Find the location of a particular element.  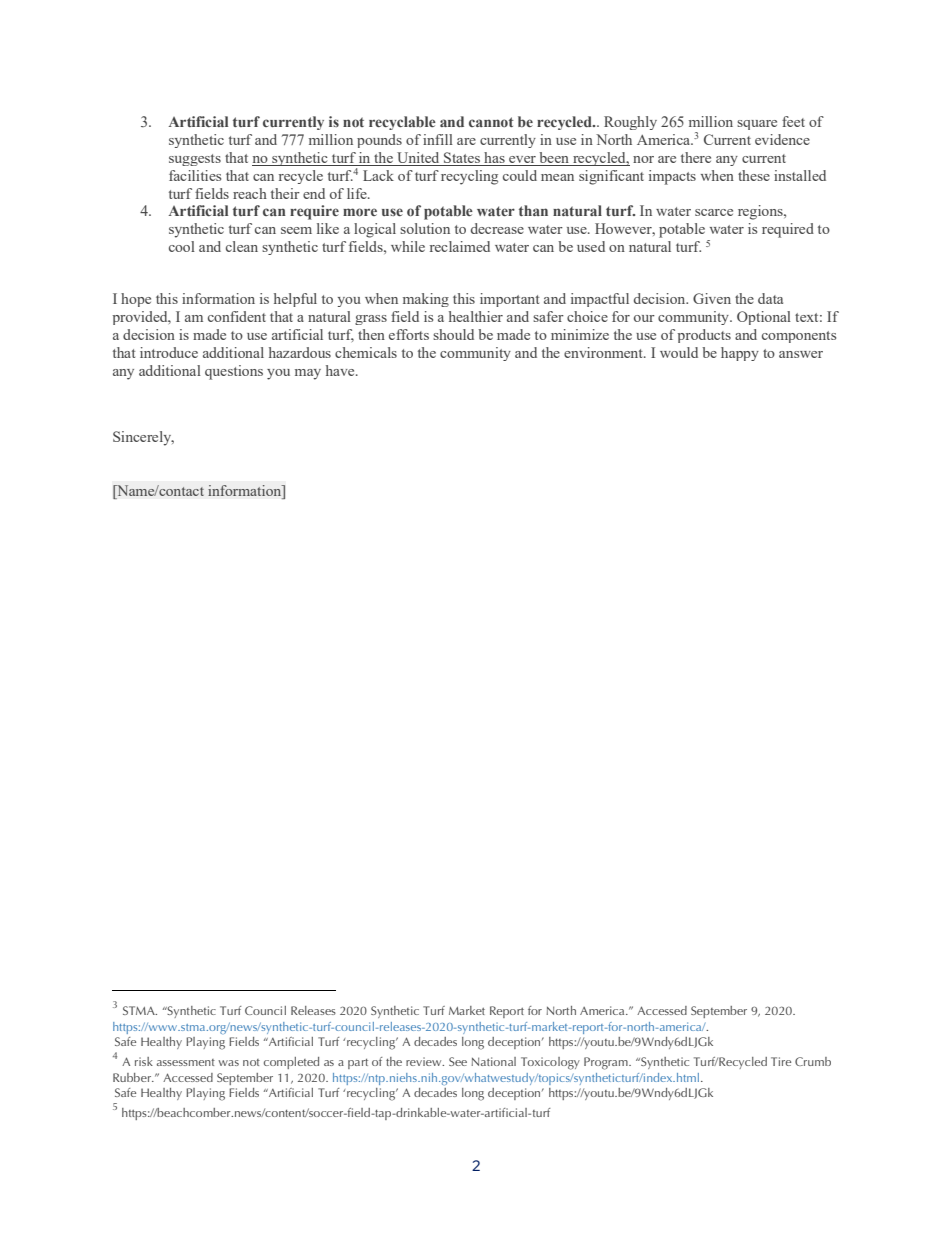

happy is located at coordinates (740, 354).
